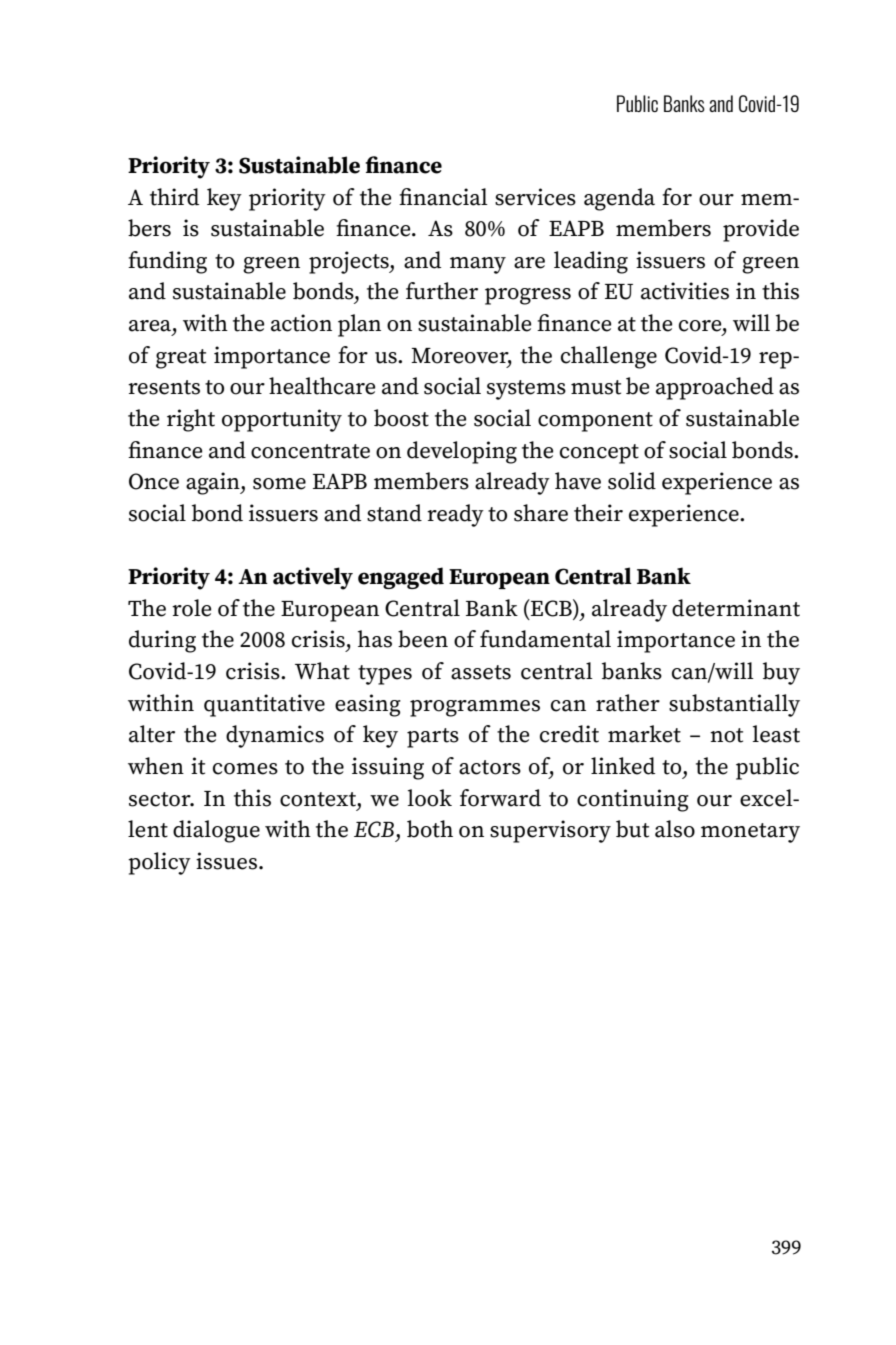  I want to click on third, so click(174, 197).
